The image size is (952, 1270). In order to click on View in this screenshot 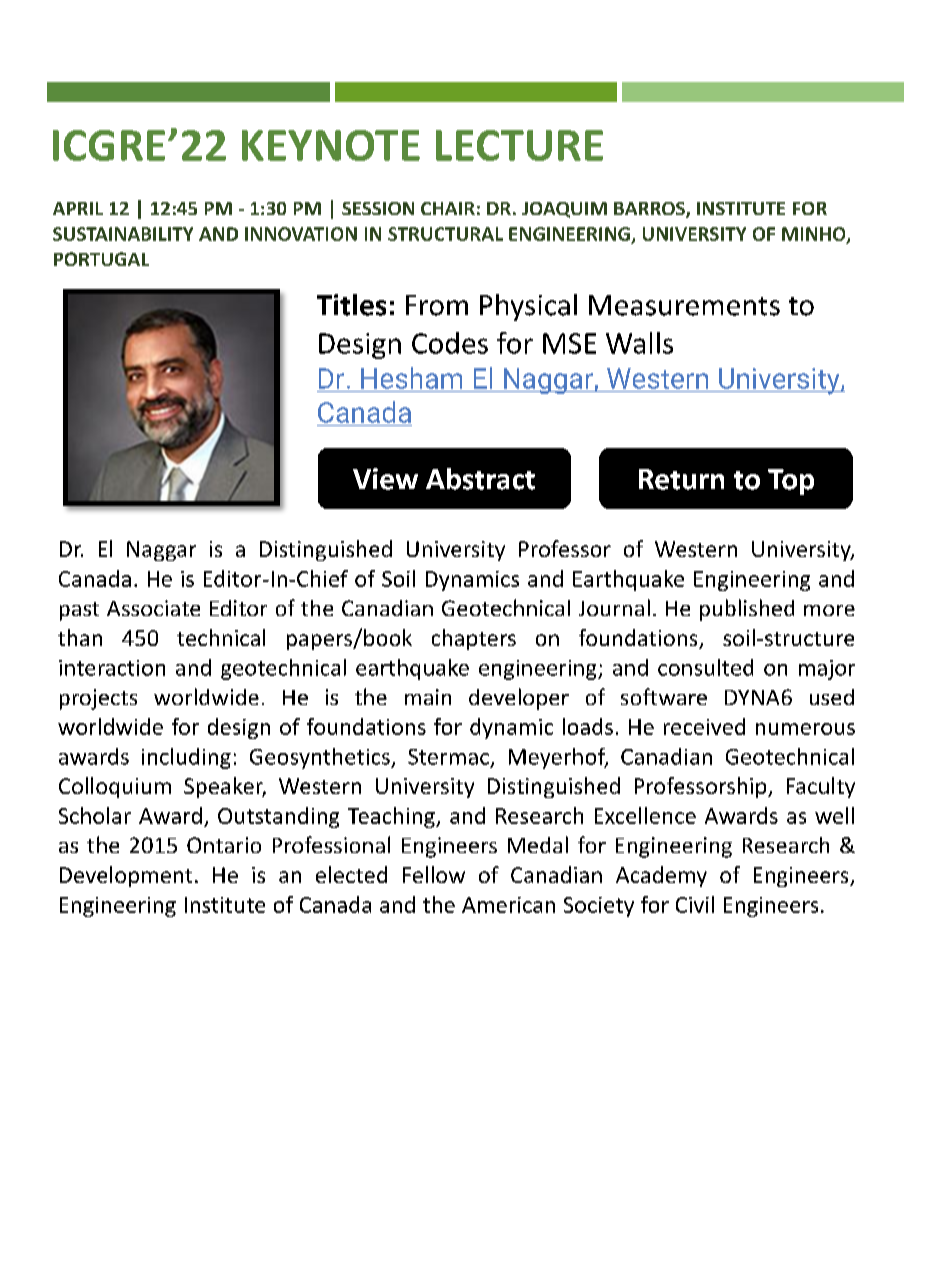, I will do `click(385, 479)`.
